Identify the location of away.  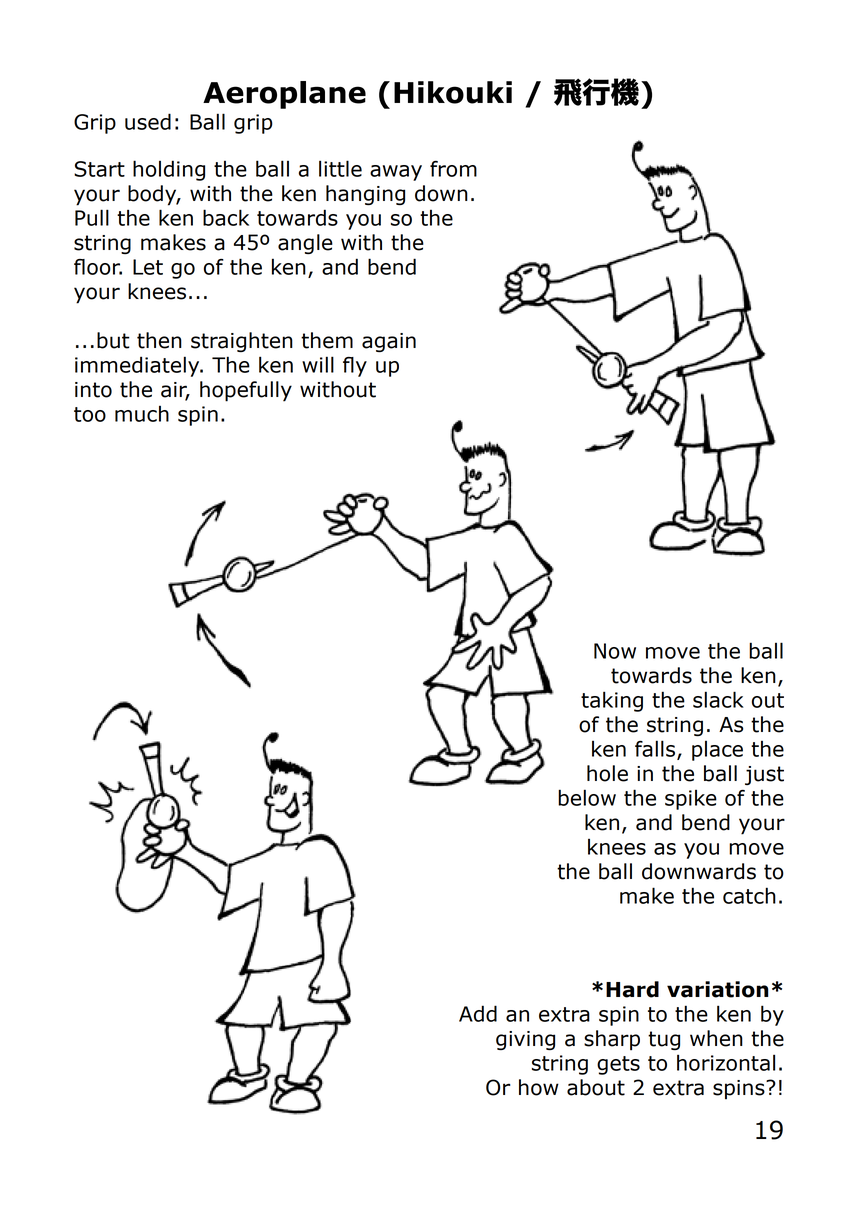
(396, 173).
